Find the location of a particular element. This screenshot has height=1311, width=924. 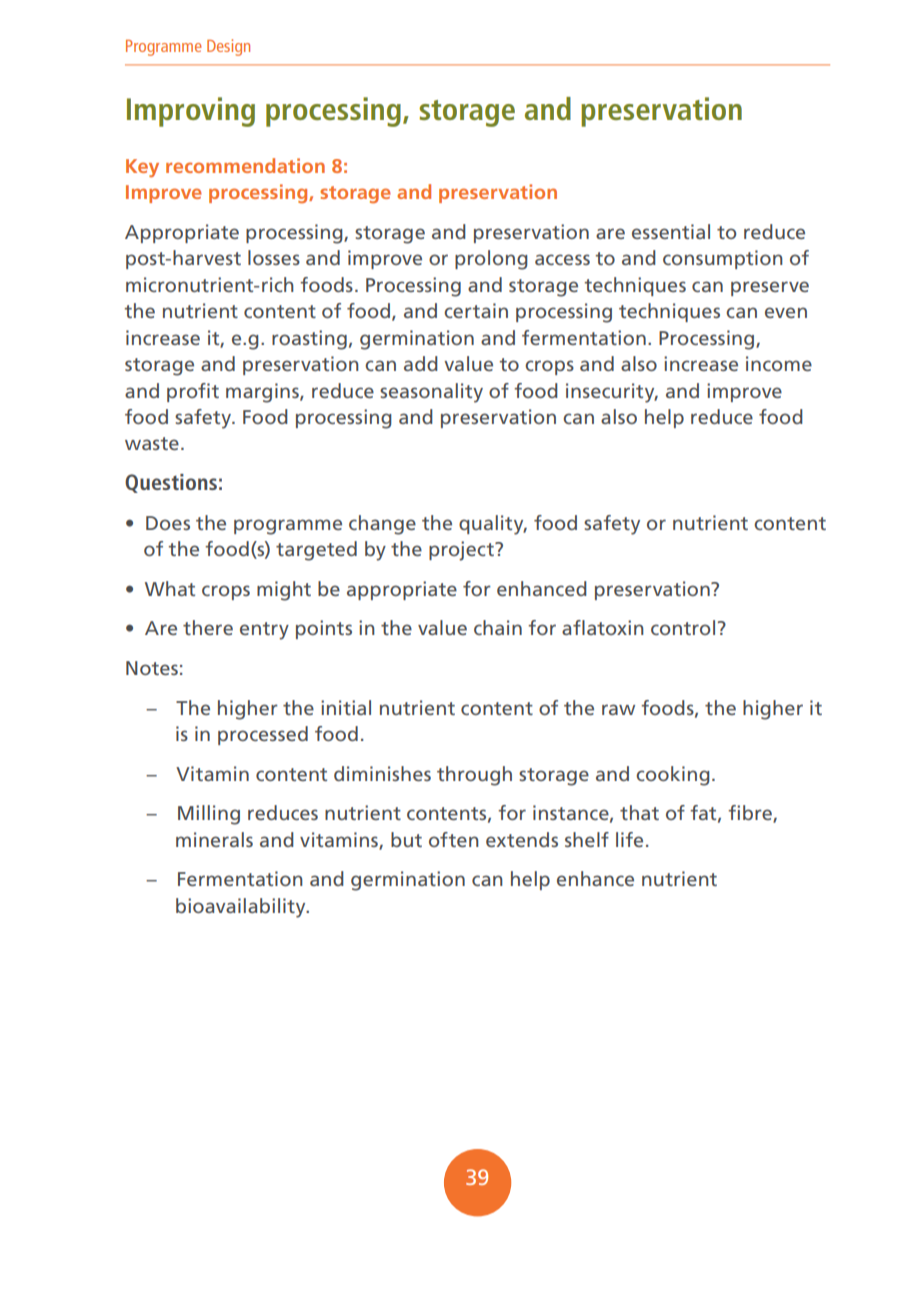

essential is located at coordinates (671, 231).
